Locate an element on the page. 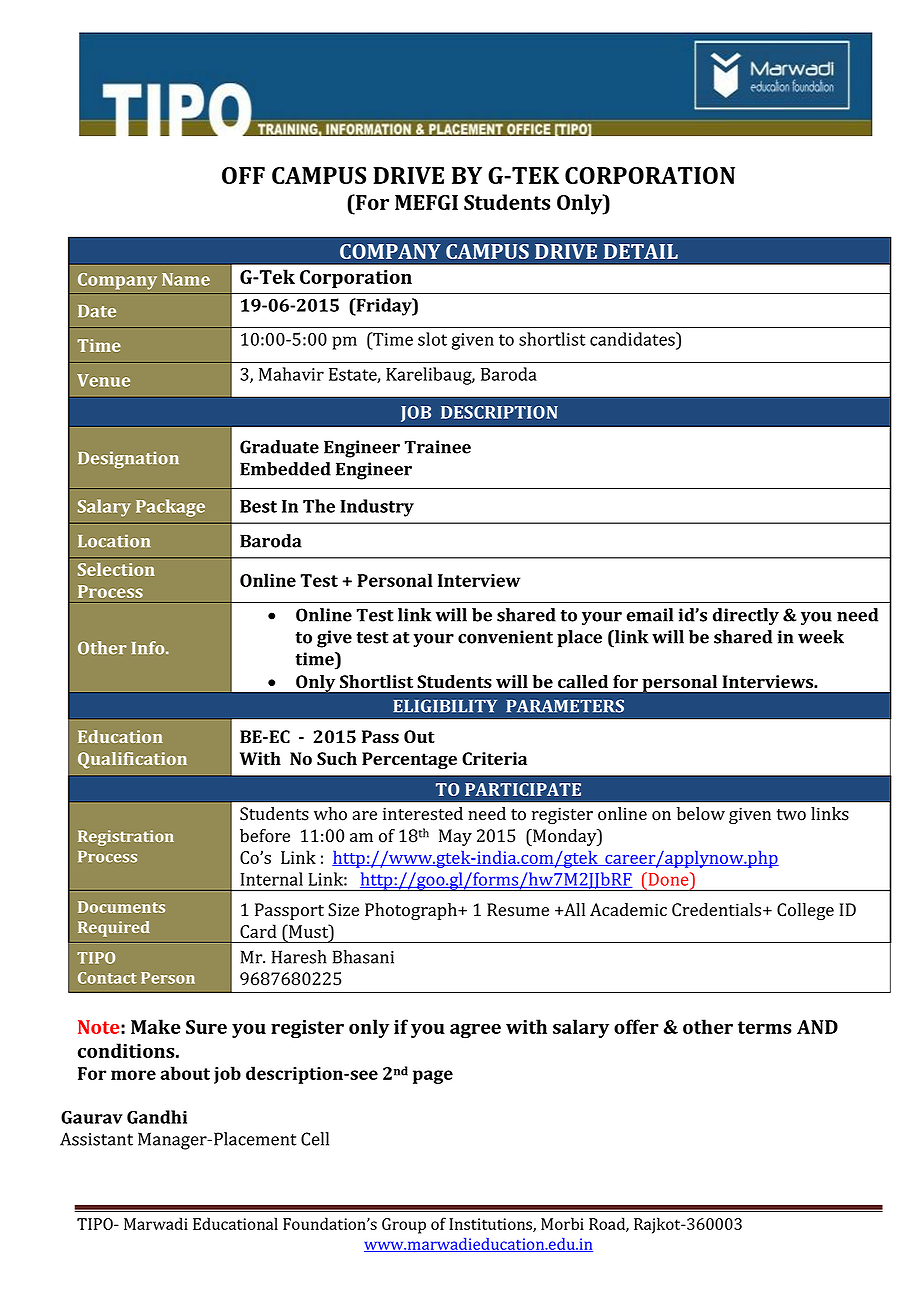 The height and width of the image is (1308, 924). Name is located at coordinates (186, 279).
